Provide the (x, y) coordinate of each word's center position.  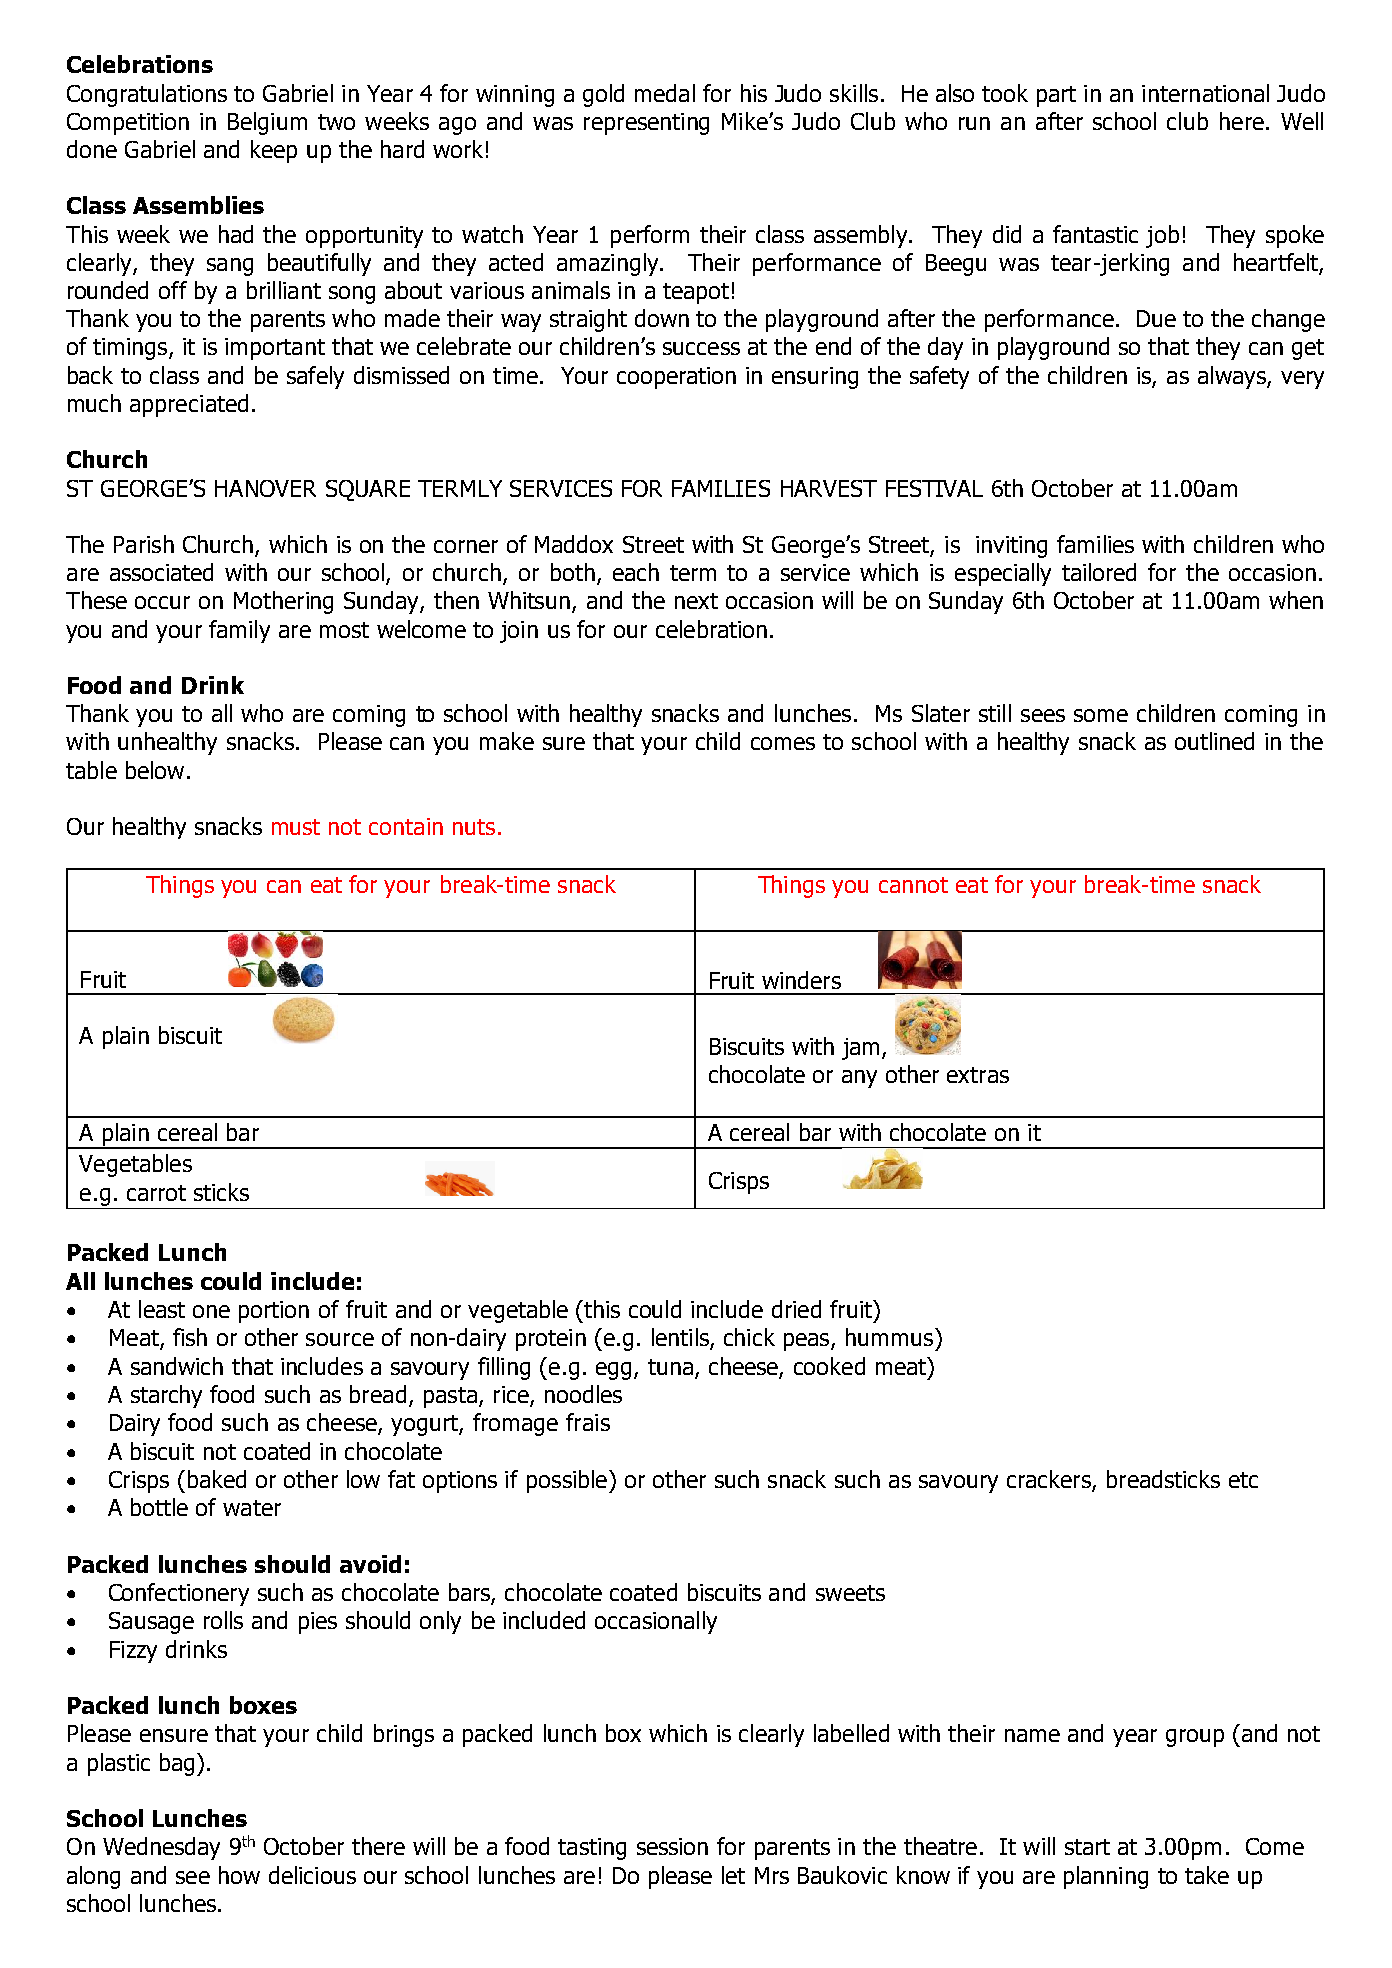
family (239, 631)
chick (749, 1337)
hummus (891, 1337)
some (1101, 715)
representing (646, 124)
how (239, 1875)
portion (274, 1312)
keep (274, 151)
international (1205, 93)
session (672, 1846)
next (696, 601)
